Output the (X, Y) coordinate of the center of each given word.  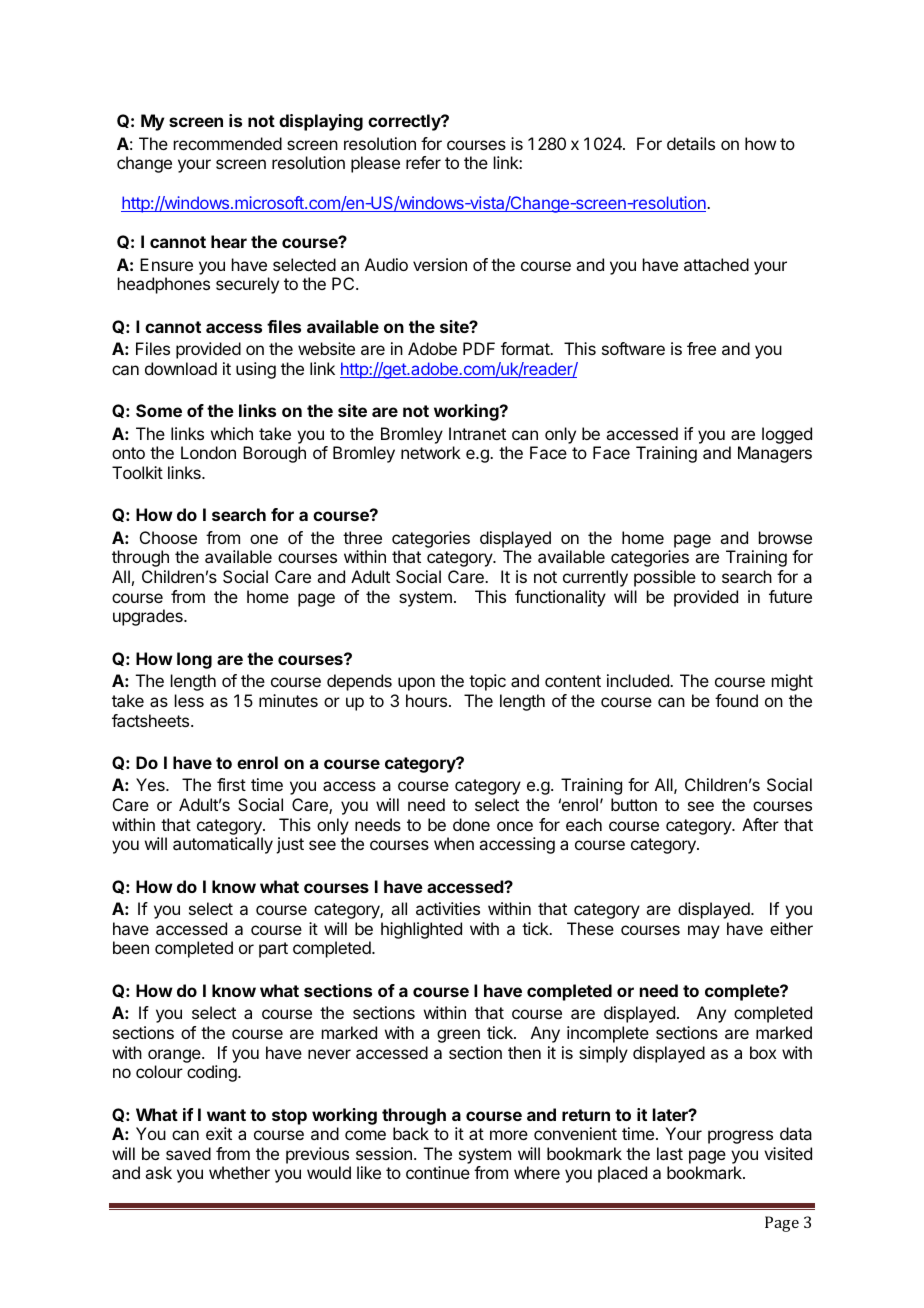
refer (423, 162)
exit (219, 1133)
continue (438, 1172)
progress (740, 1137)
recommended (228, 143)
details (691, 143)
